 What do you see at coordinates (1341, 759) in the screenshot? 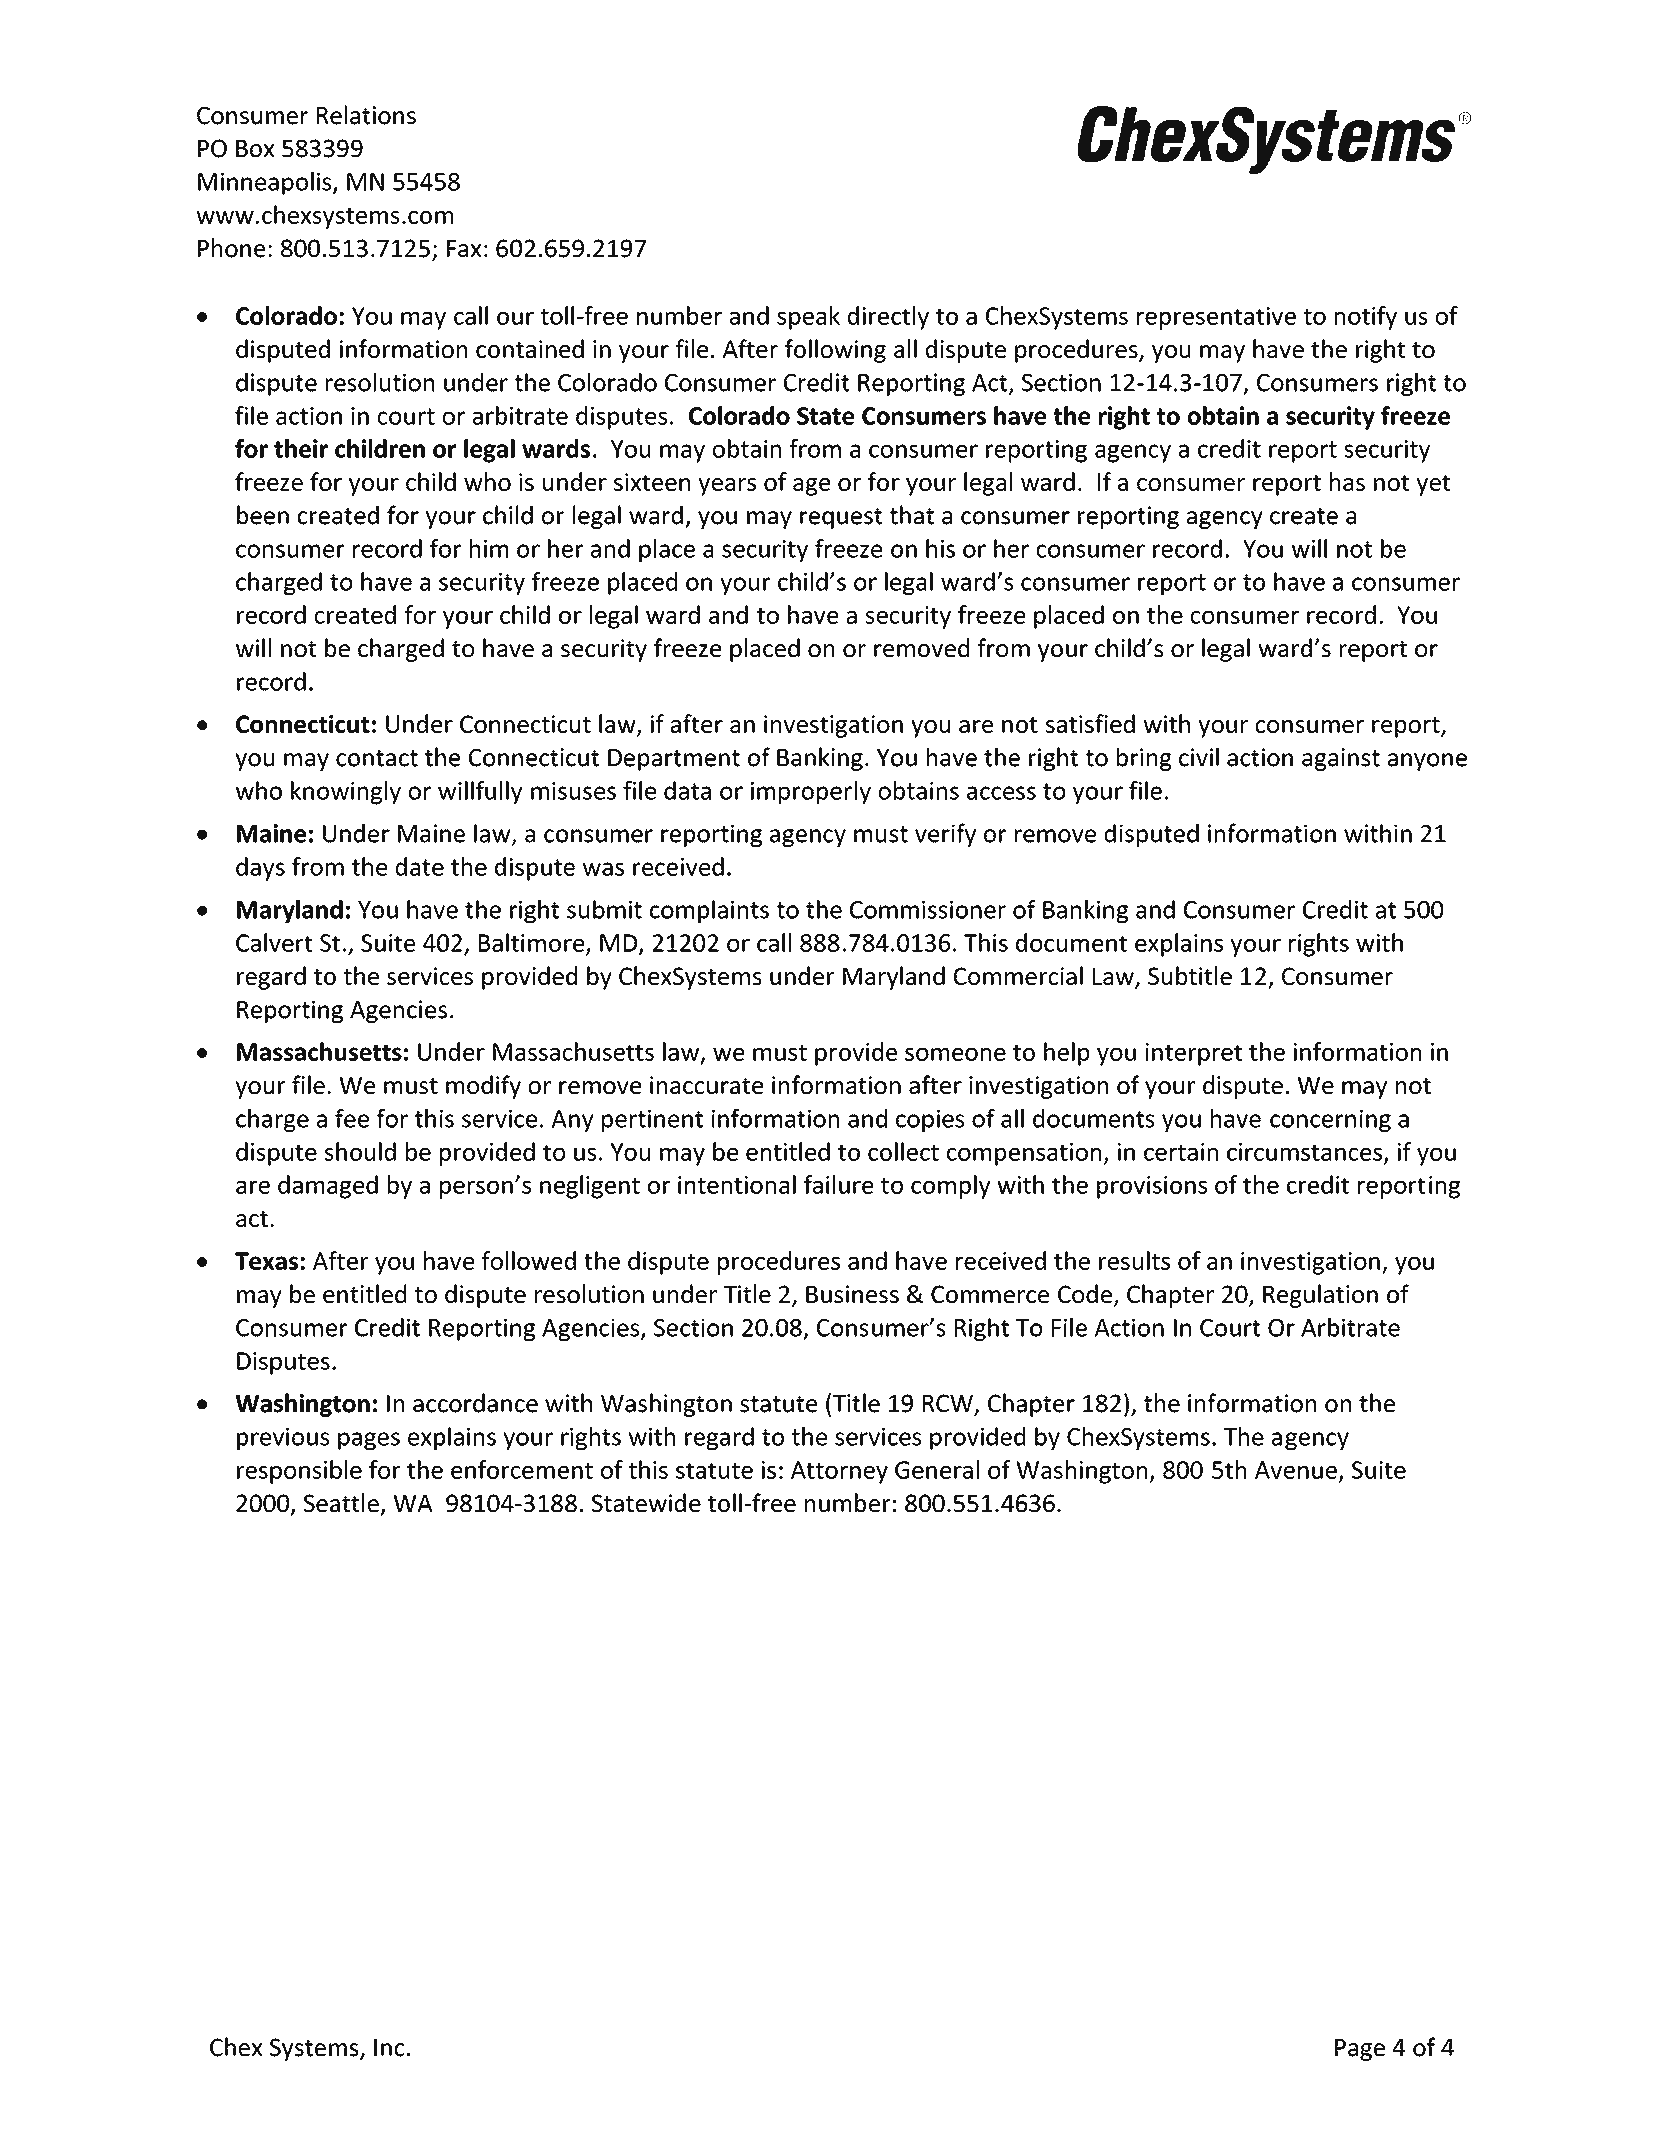
I see `against` at bounding box center [1341, 759].
